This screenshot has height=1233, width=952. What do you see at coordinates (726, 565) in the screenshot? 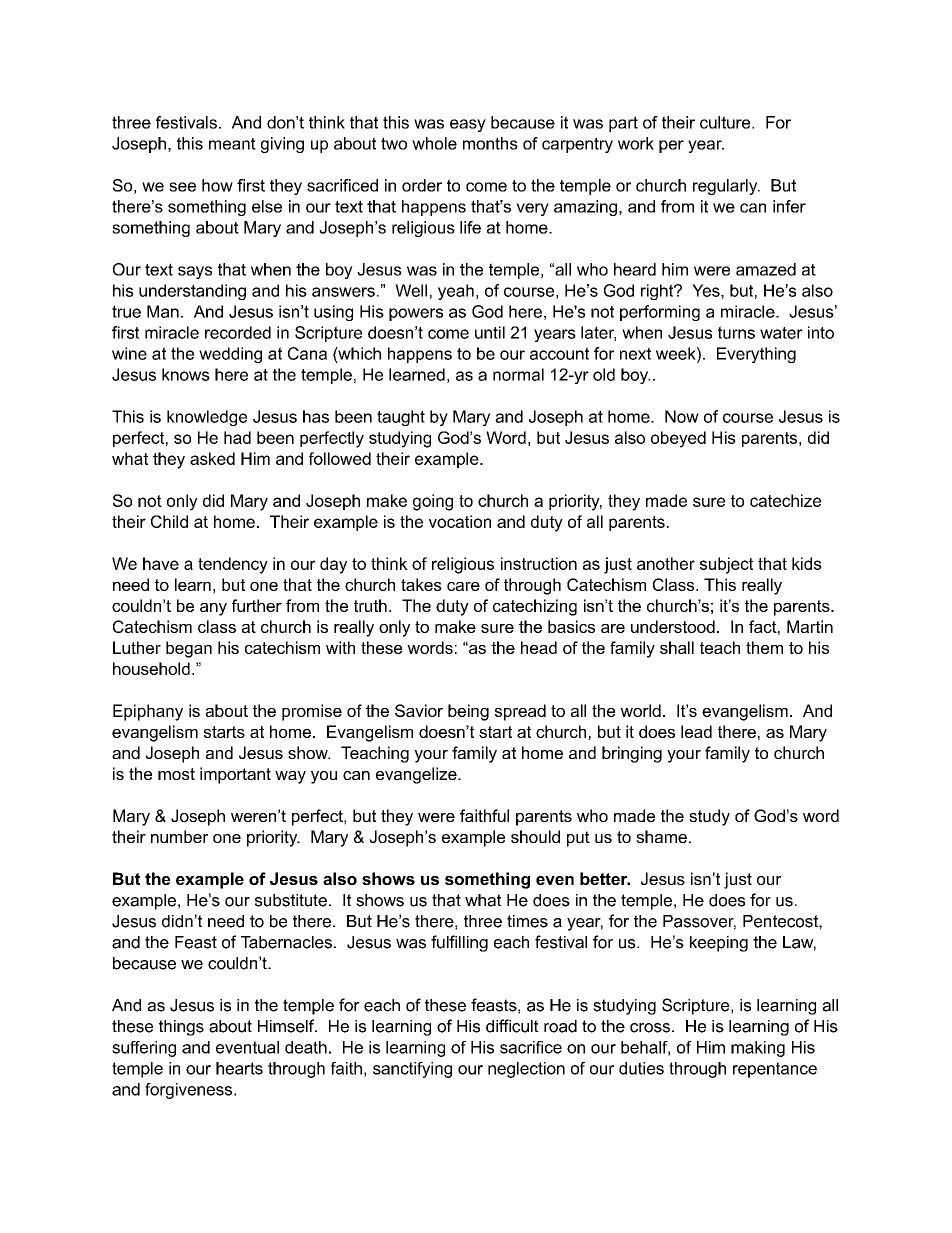
I see `subject` at bounding box center [726, 565].
